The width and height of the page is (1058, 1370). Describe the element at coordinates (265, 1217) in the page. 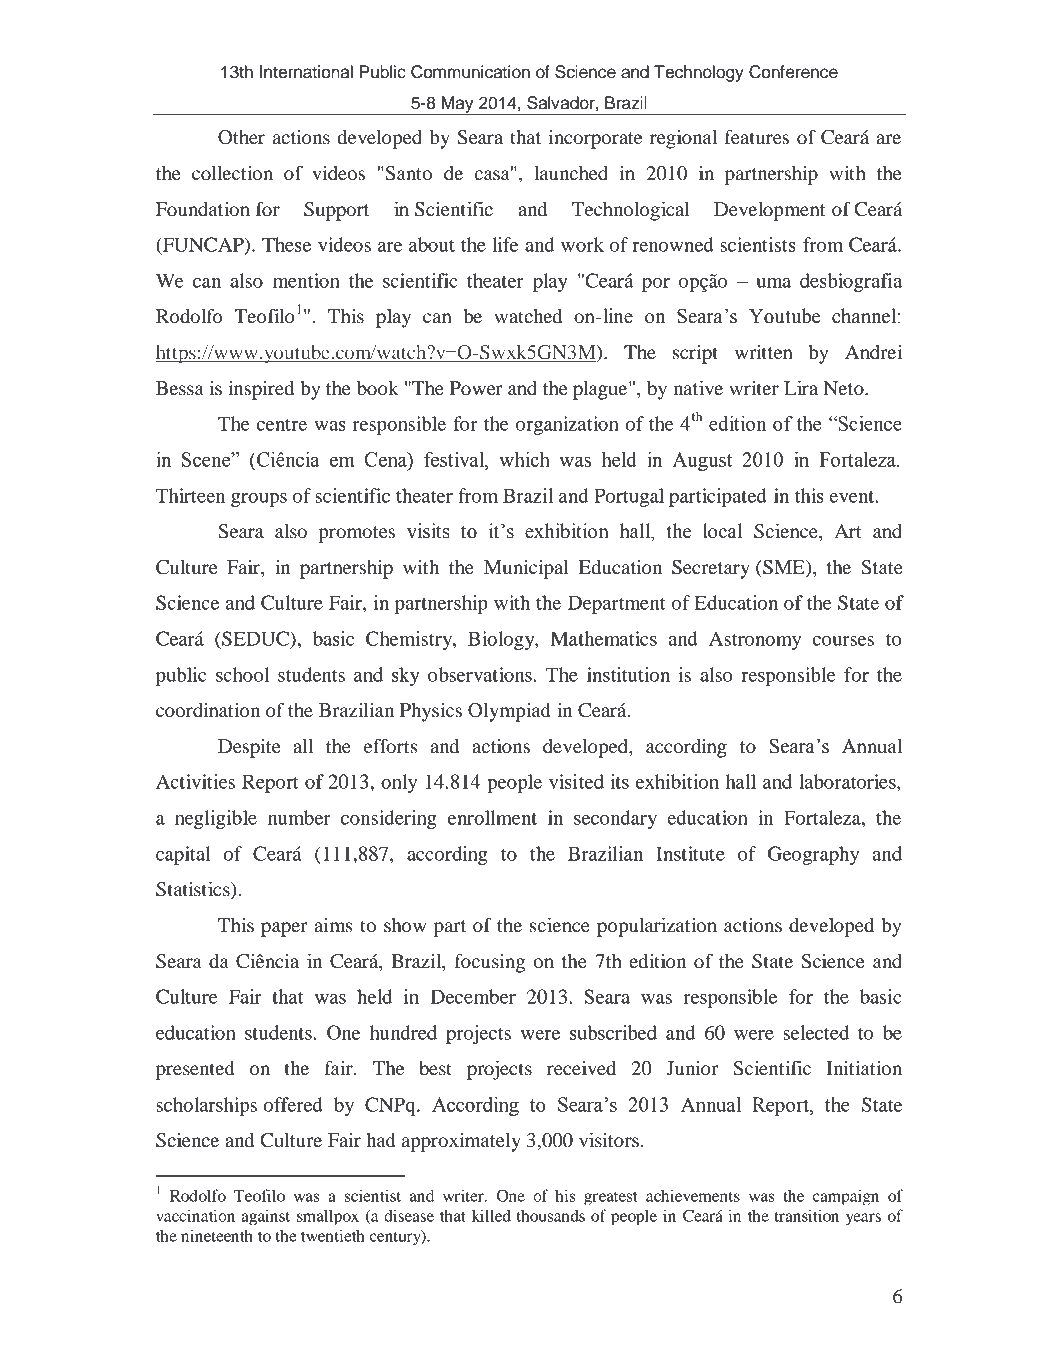

I see `against` at that location.
